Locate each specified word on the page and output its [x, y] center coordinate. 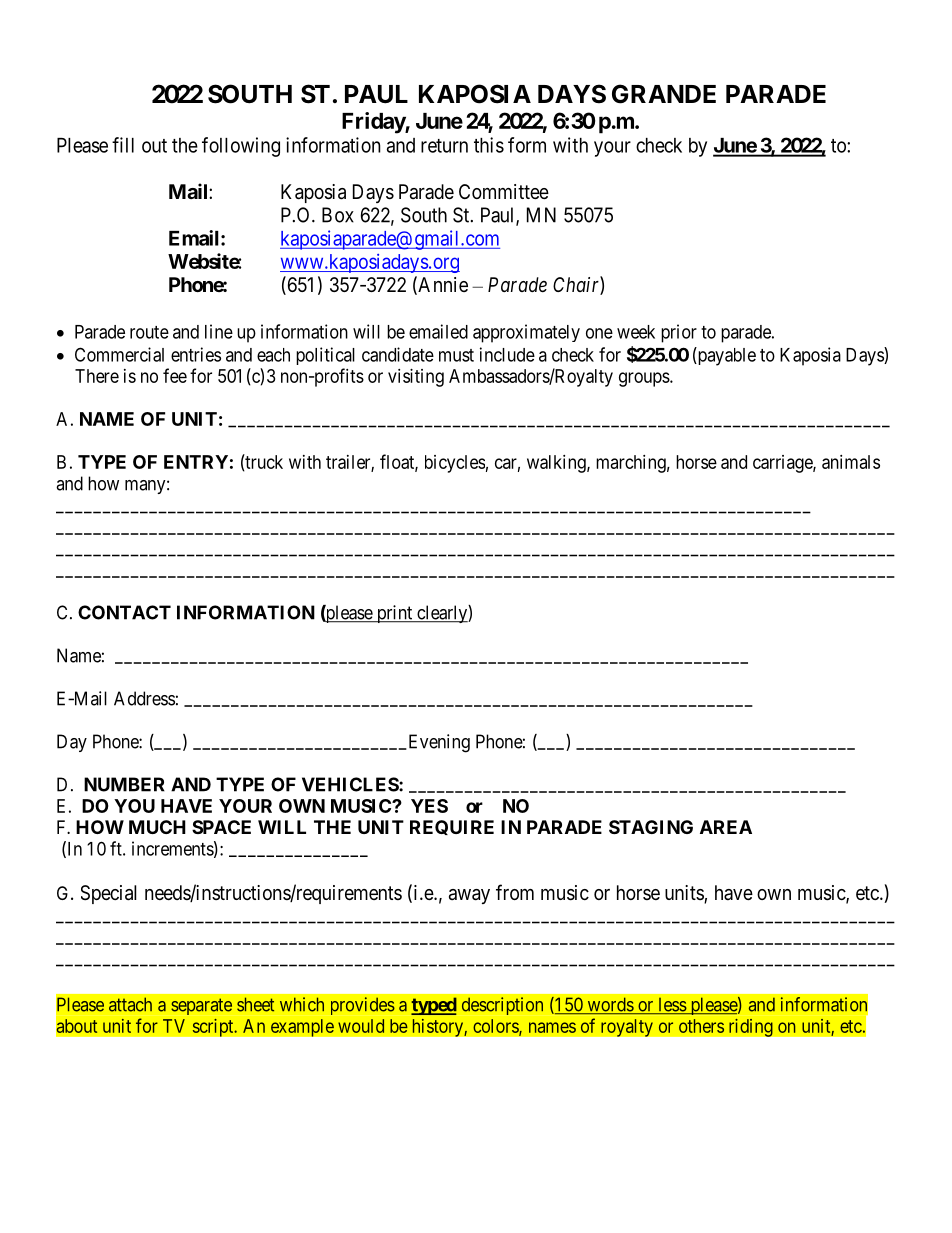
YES [429, 806]
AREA [726, 827]
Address [144, 698]
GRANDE [664, 94]
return [444, 146]
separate [201, 1006]
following [241, 147]
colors [496, 1027]
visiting [416, 378]
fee [175, 375]
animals [851, 462]
